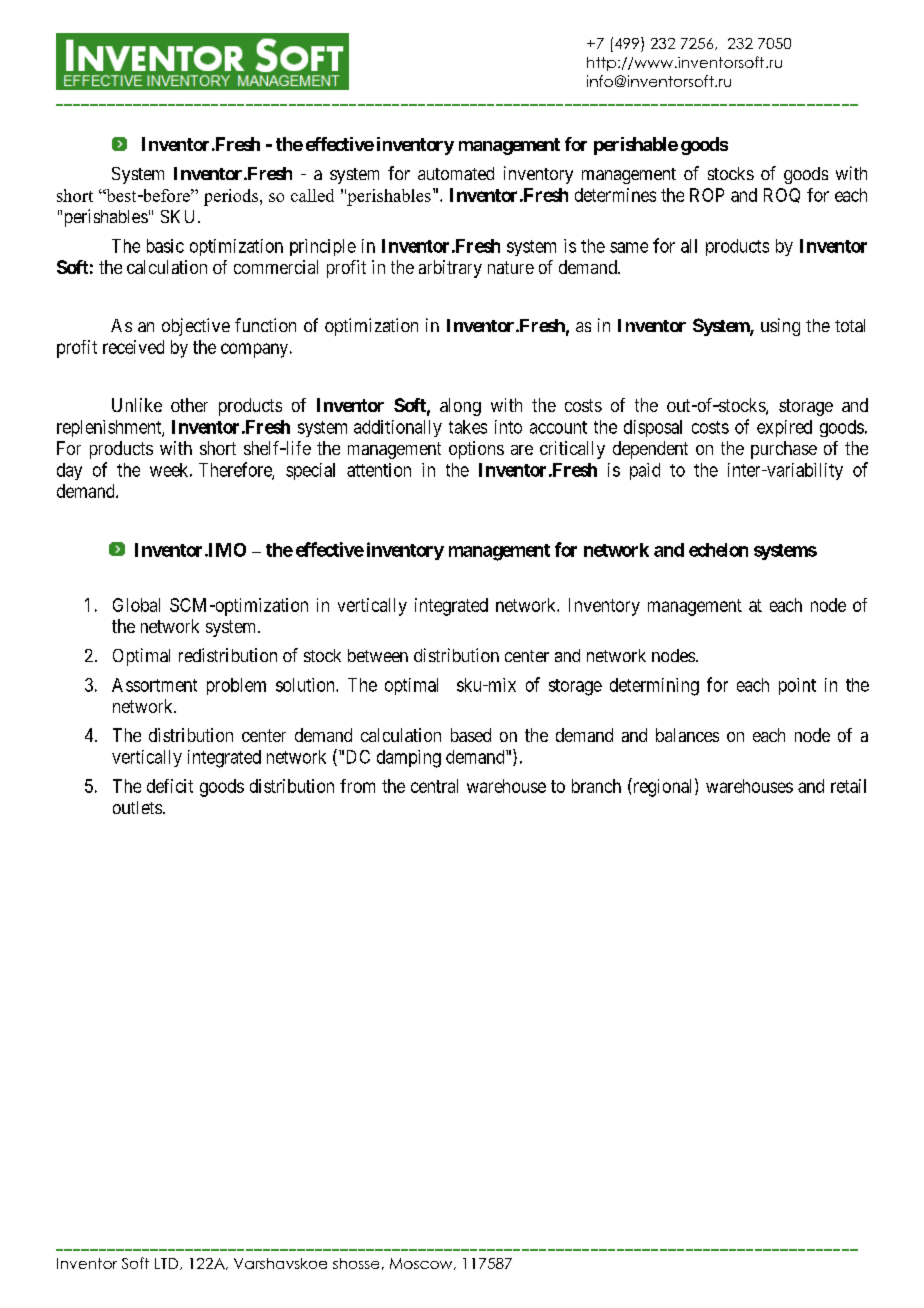  Describe the element at coordinates (422, 1264) in the screenshot. I see `Moscow` at that location.
